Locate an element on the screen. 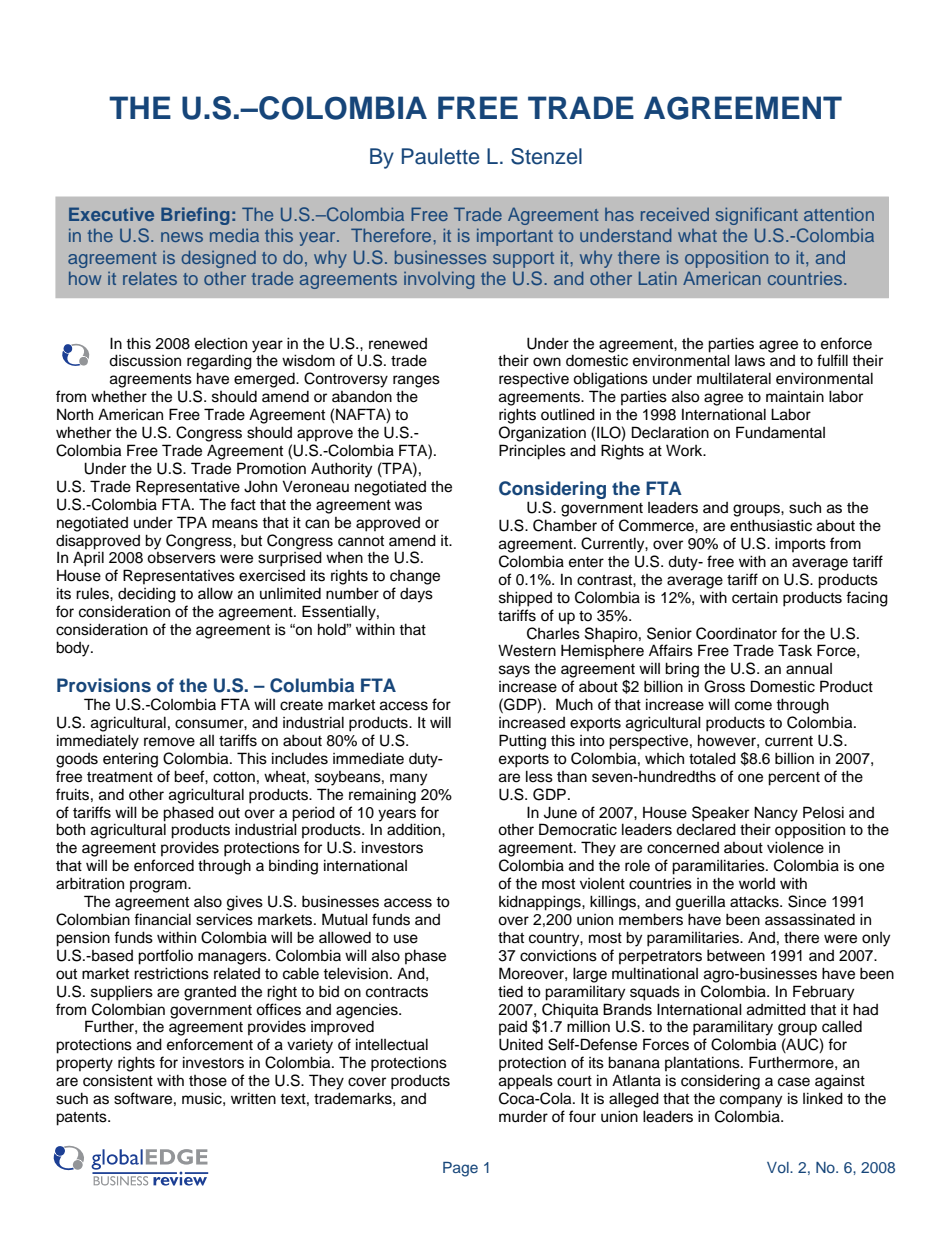 The width and height of the screenshot is (952, 1233). patents is located at coordinates (82, 1119).
